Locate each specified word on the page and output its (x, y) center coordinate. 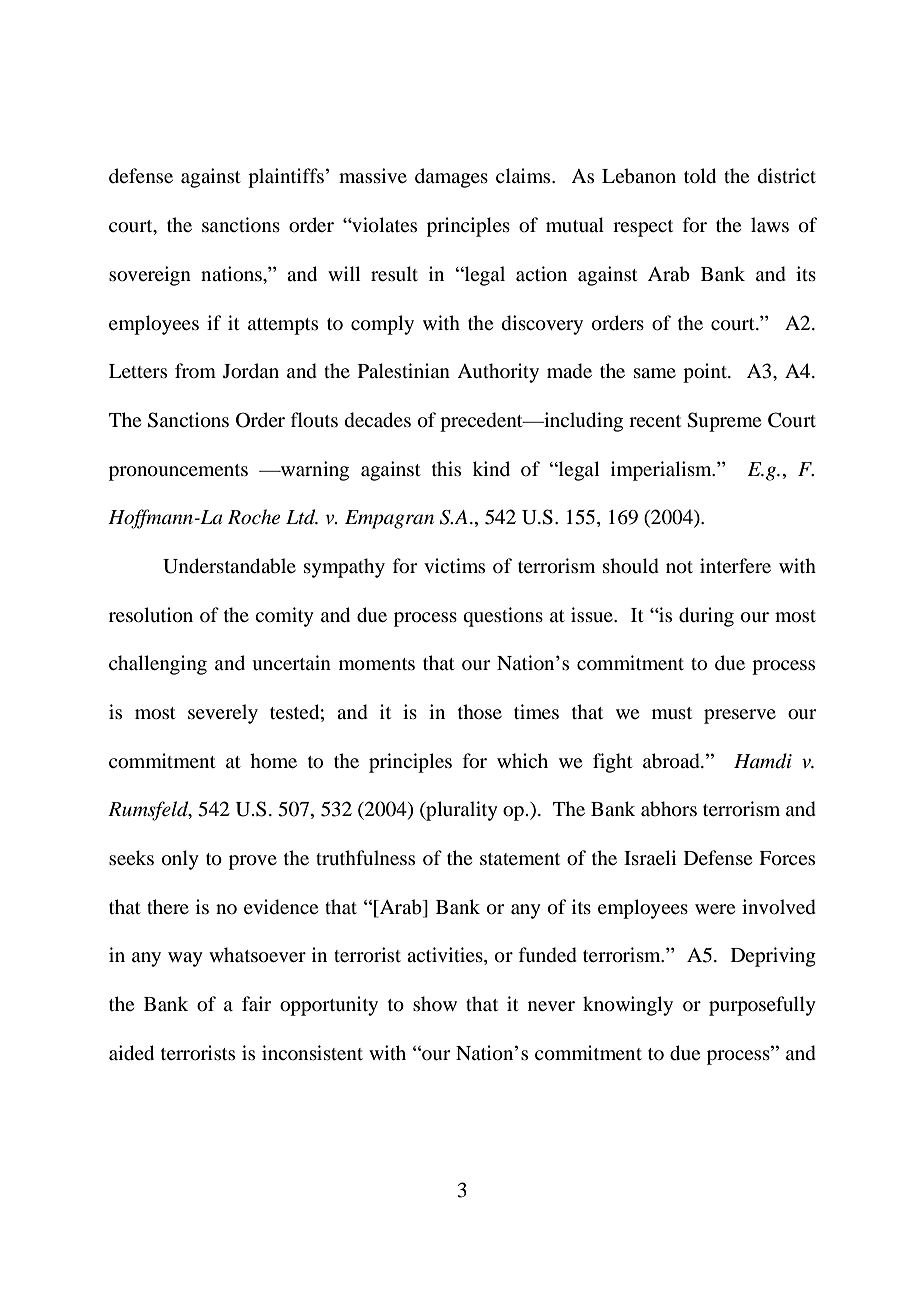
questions (503, 617)
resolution (151, 615)
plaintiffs (286, 178)
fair (256, 1003)
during (706, 617)
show (435, 1003)
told (700, 176)
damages (451, 178)
